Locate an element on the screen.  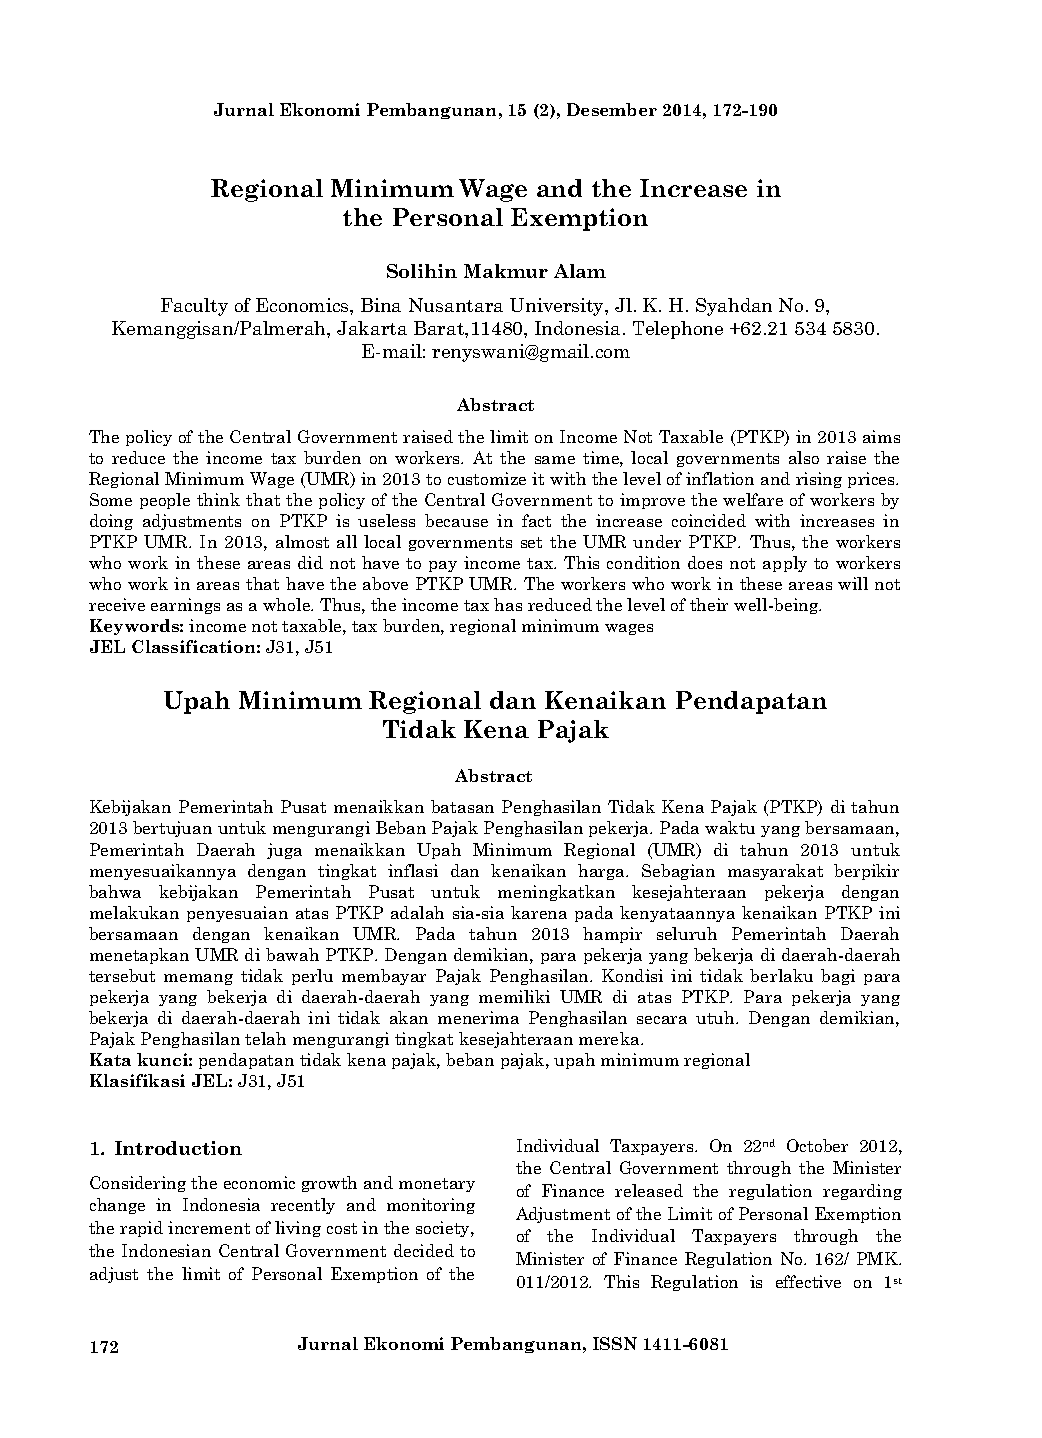
Faculty is located at coordinates (194, 307).
